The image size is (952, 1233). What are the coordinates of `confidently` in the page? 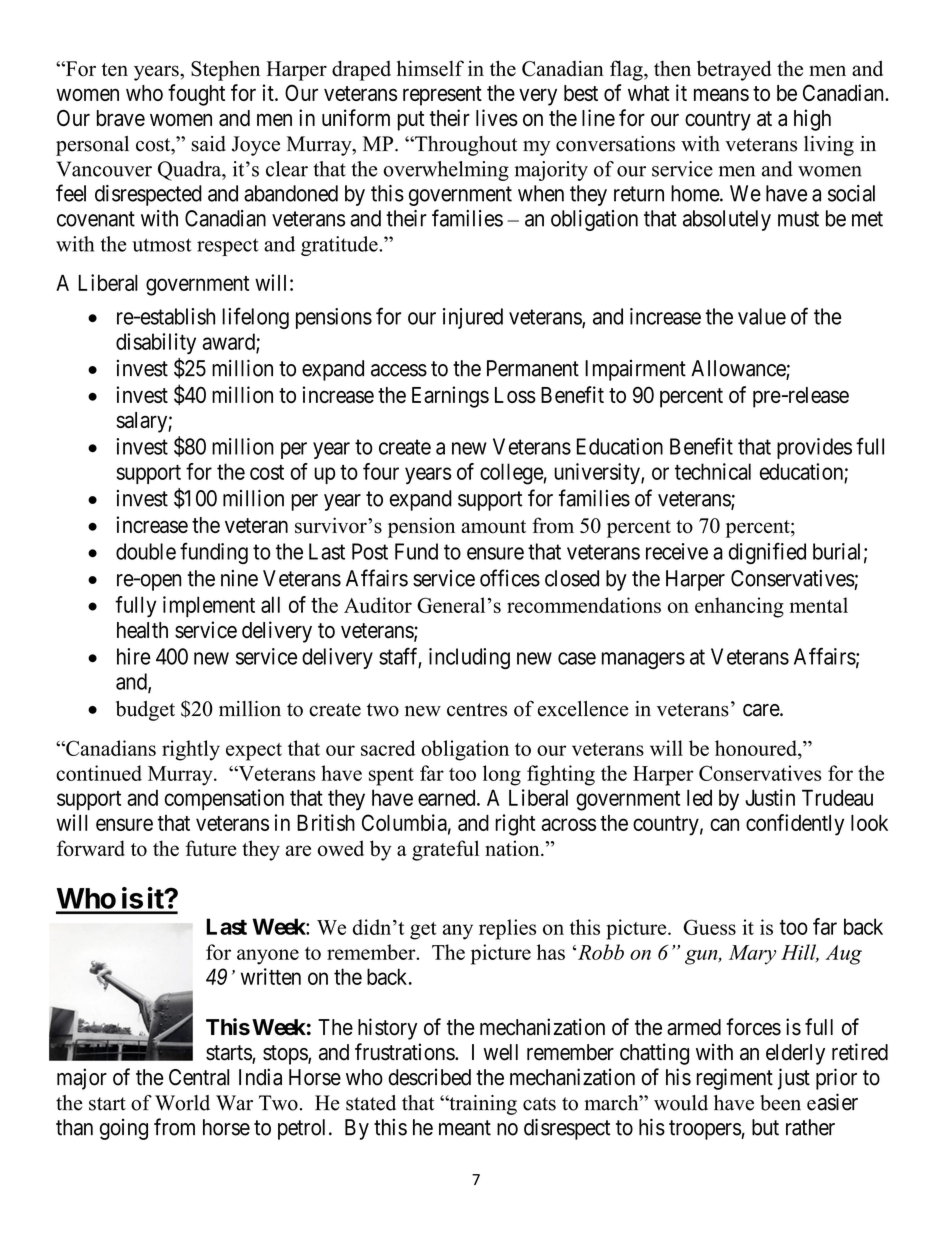 It's located at (795, 825).
